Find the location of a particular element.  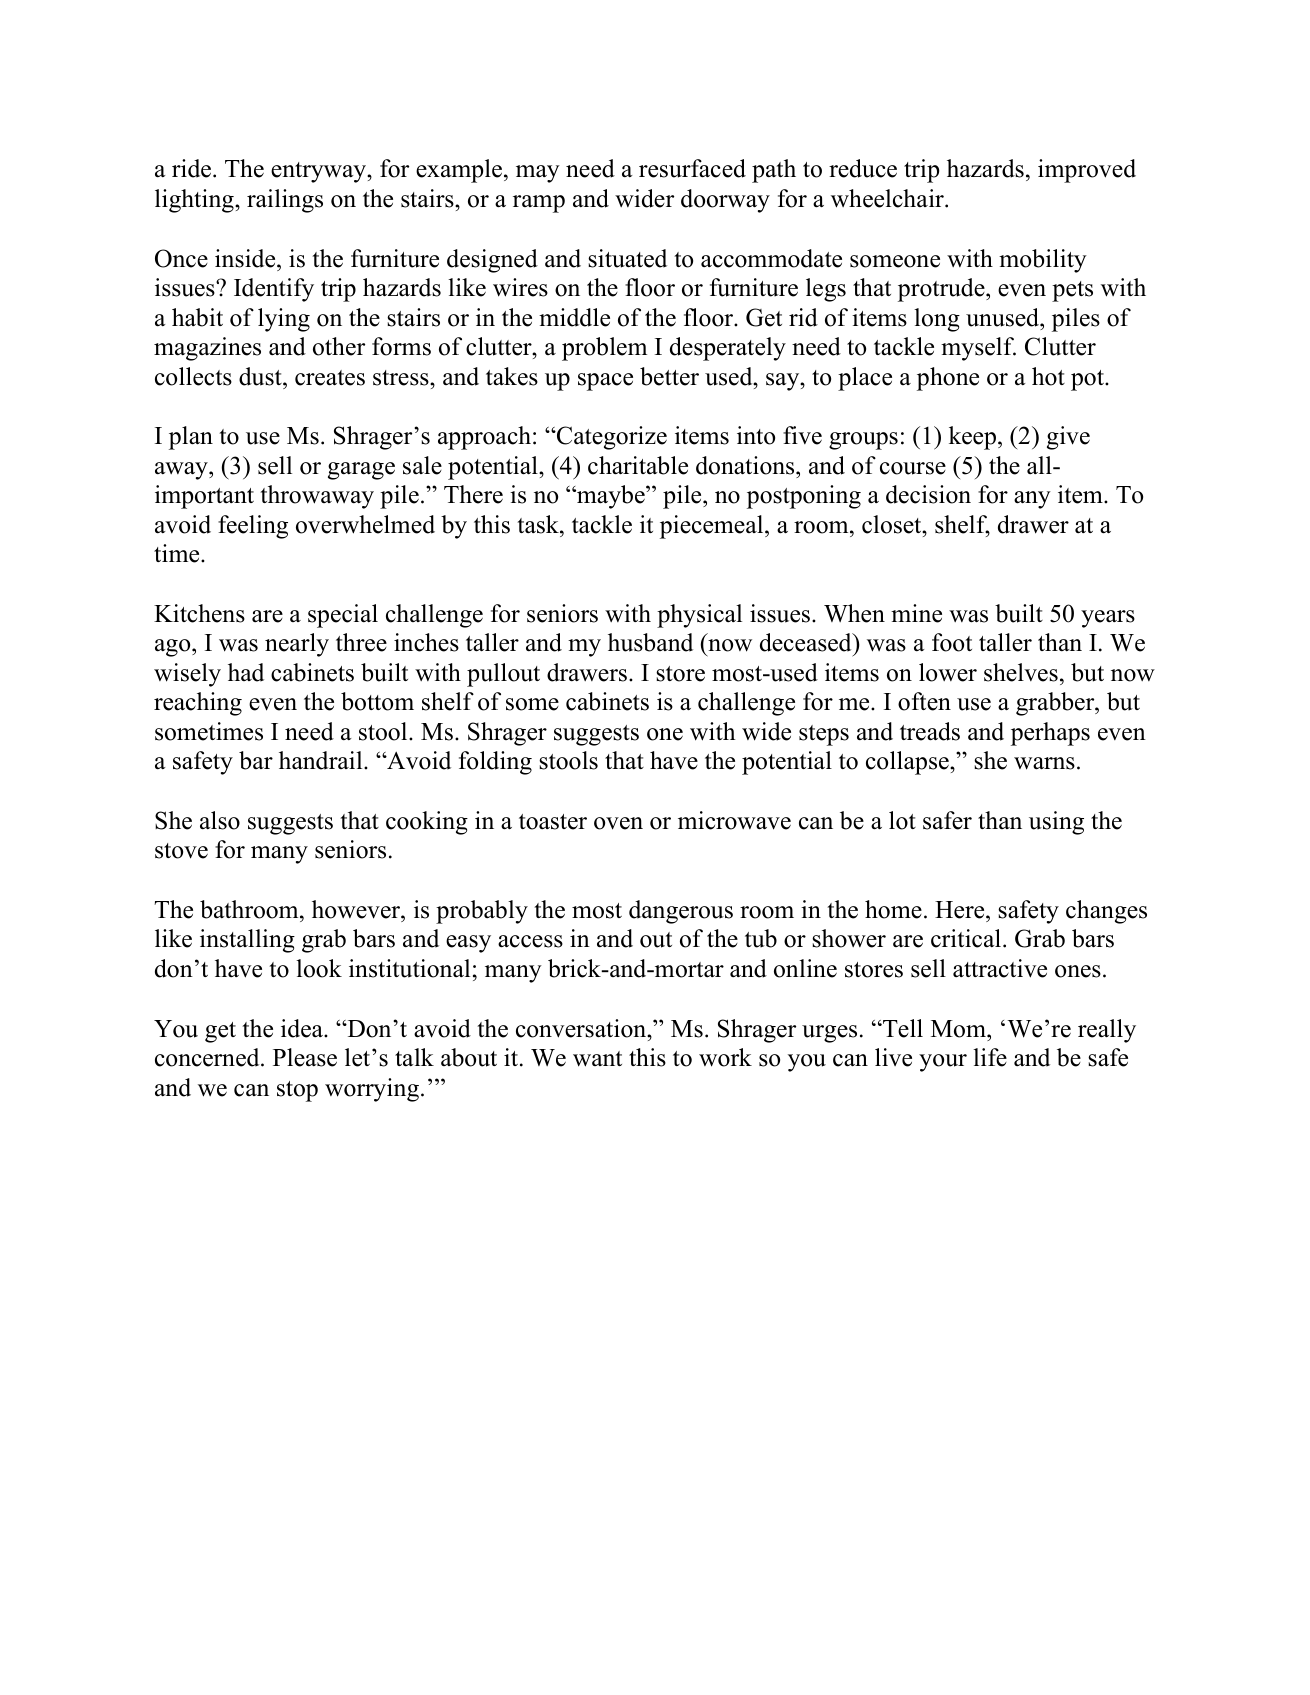

also is located at coordinates (220, 820).
